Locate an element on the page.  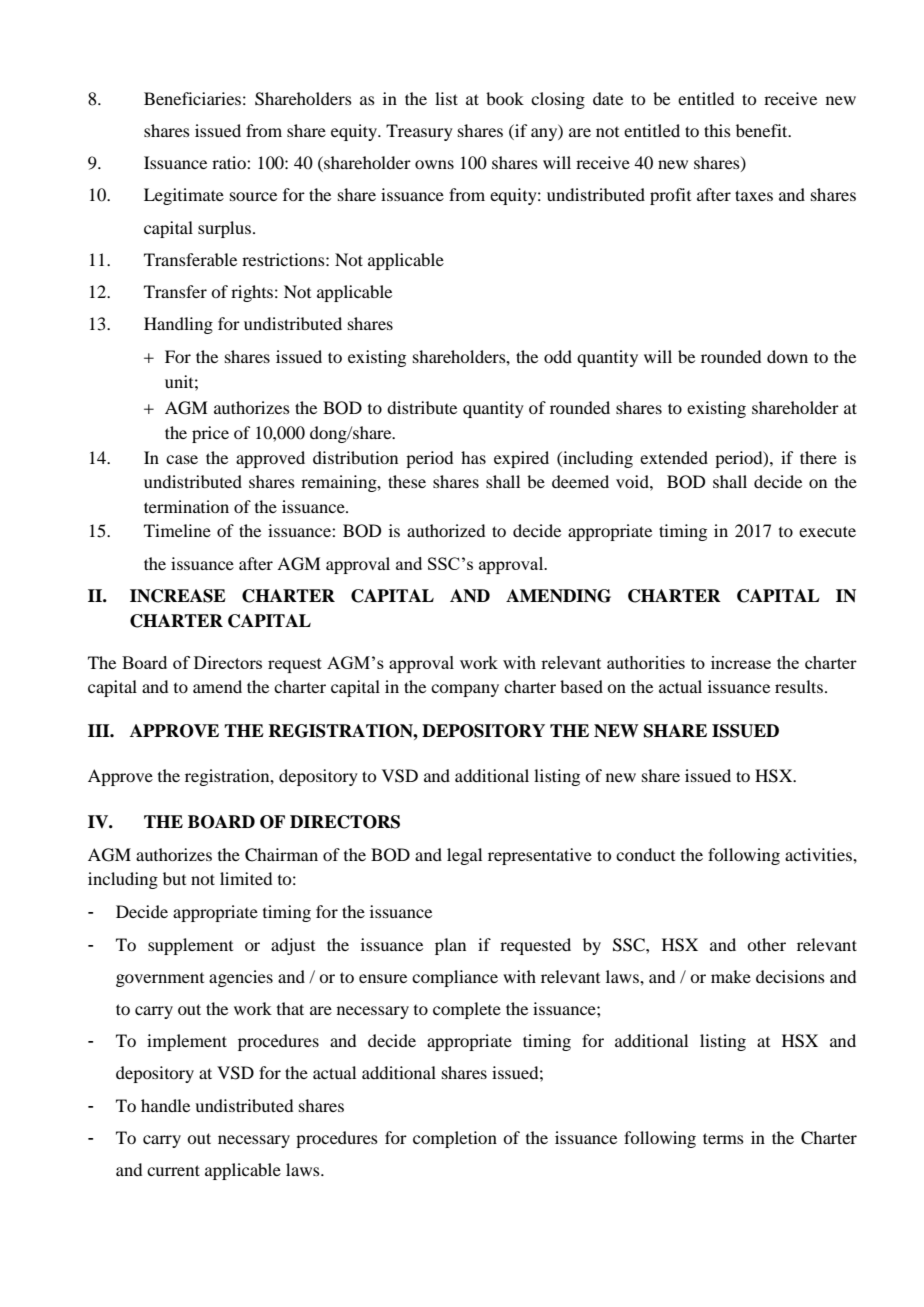
book is located at coordinates (505, 98).
